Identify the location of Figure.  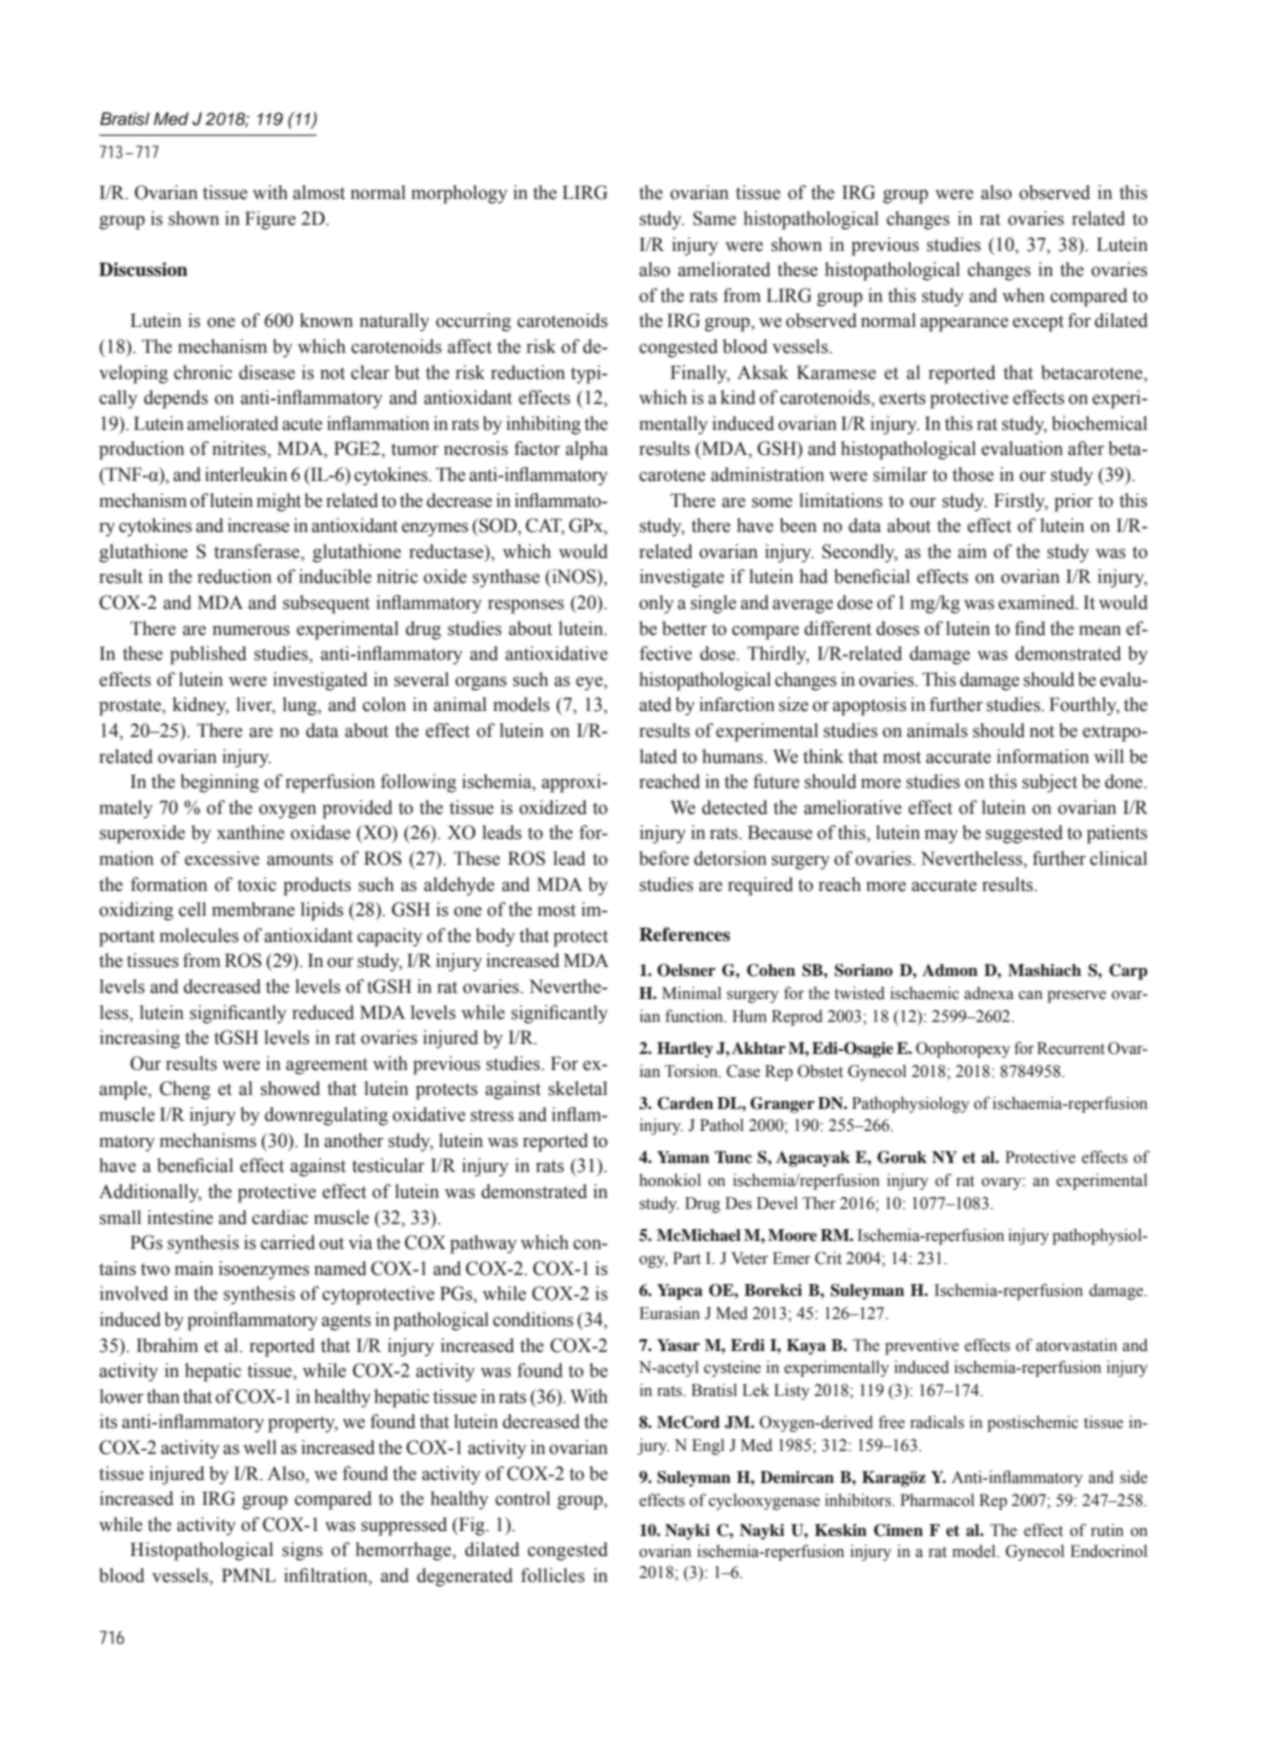
(270, 220).
